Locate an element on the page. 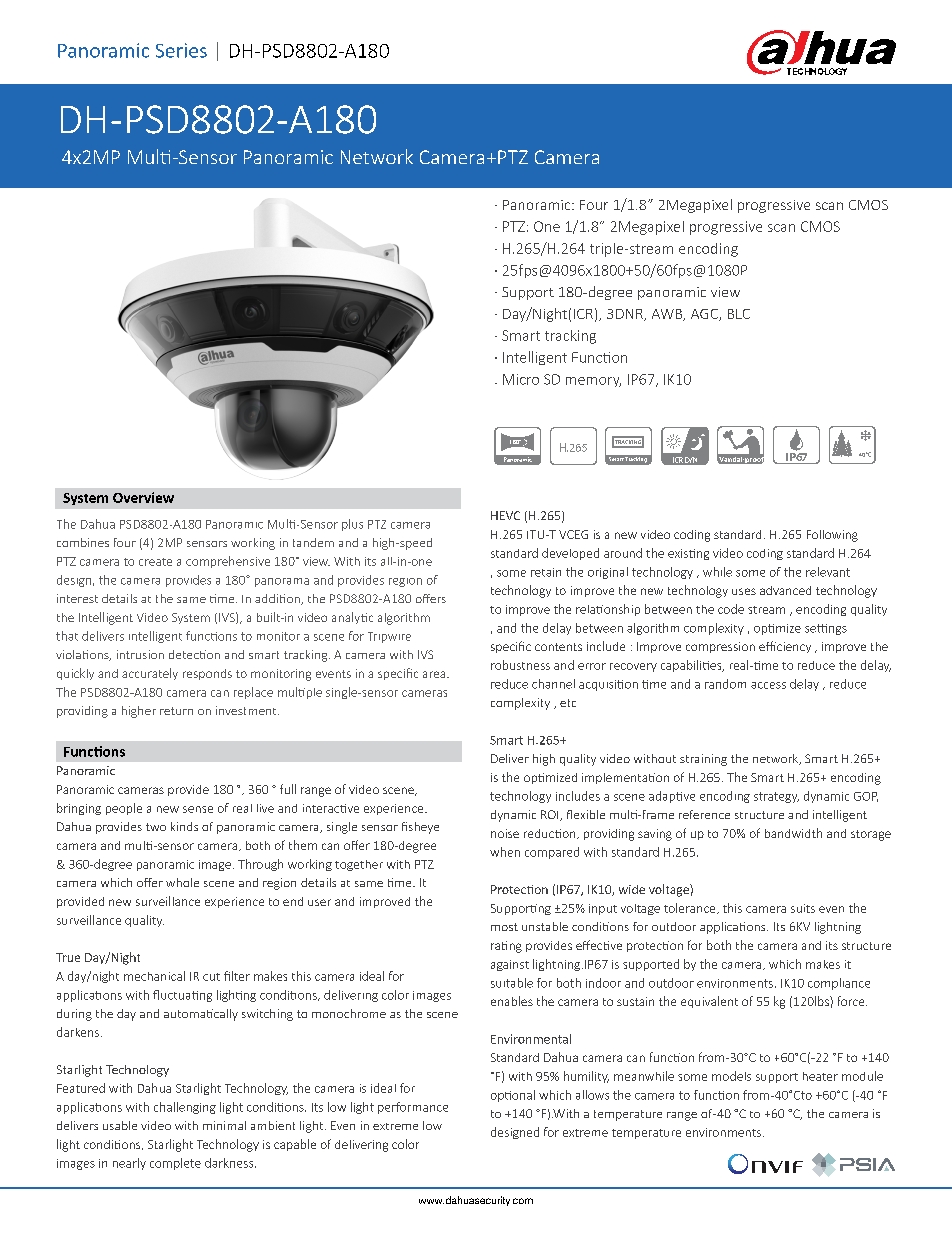  Micro is located at coordinates (521, 379).
